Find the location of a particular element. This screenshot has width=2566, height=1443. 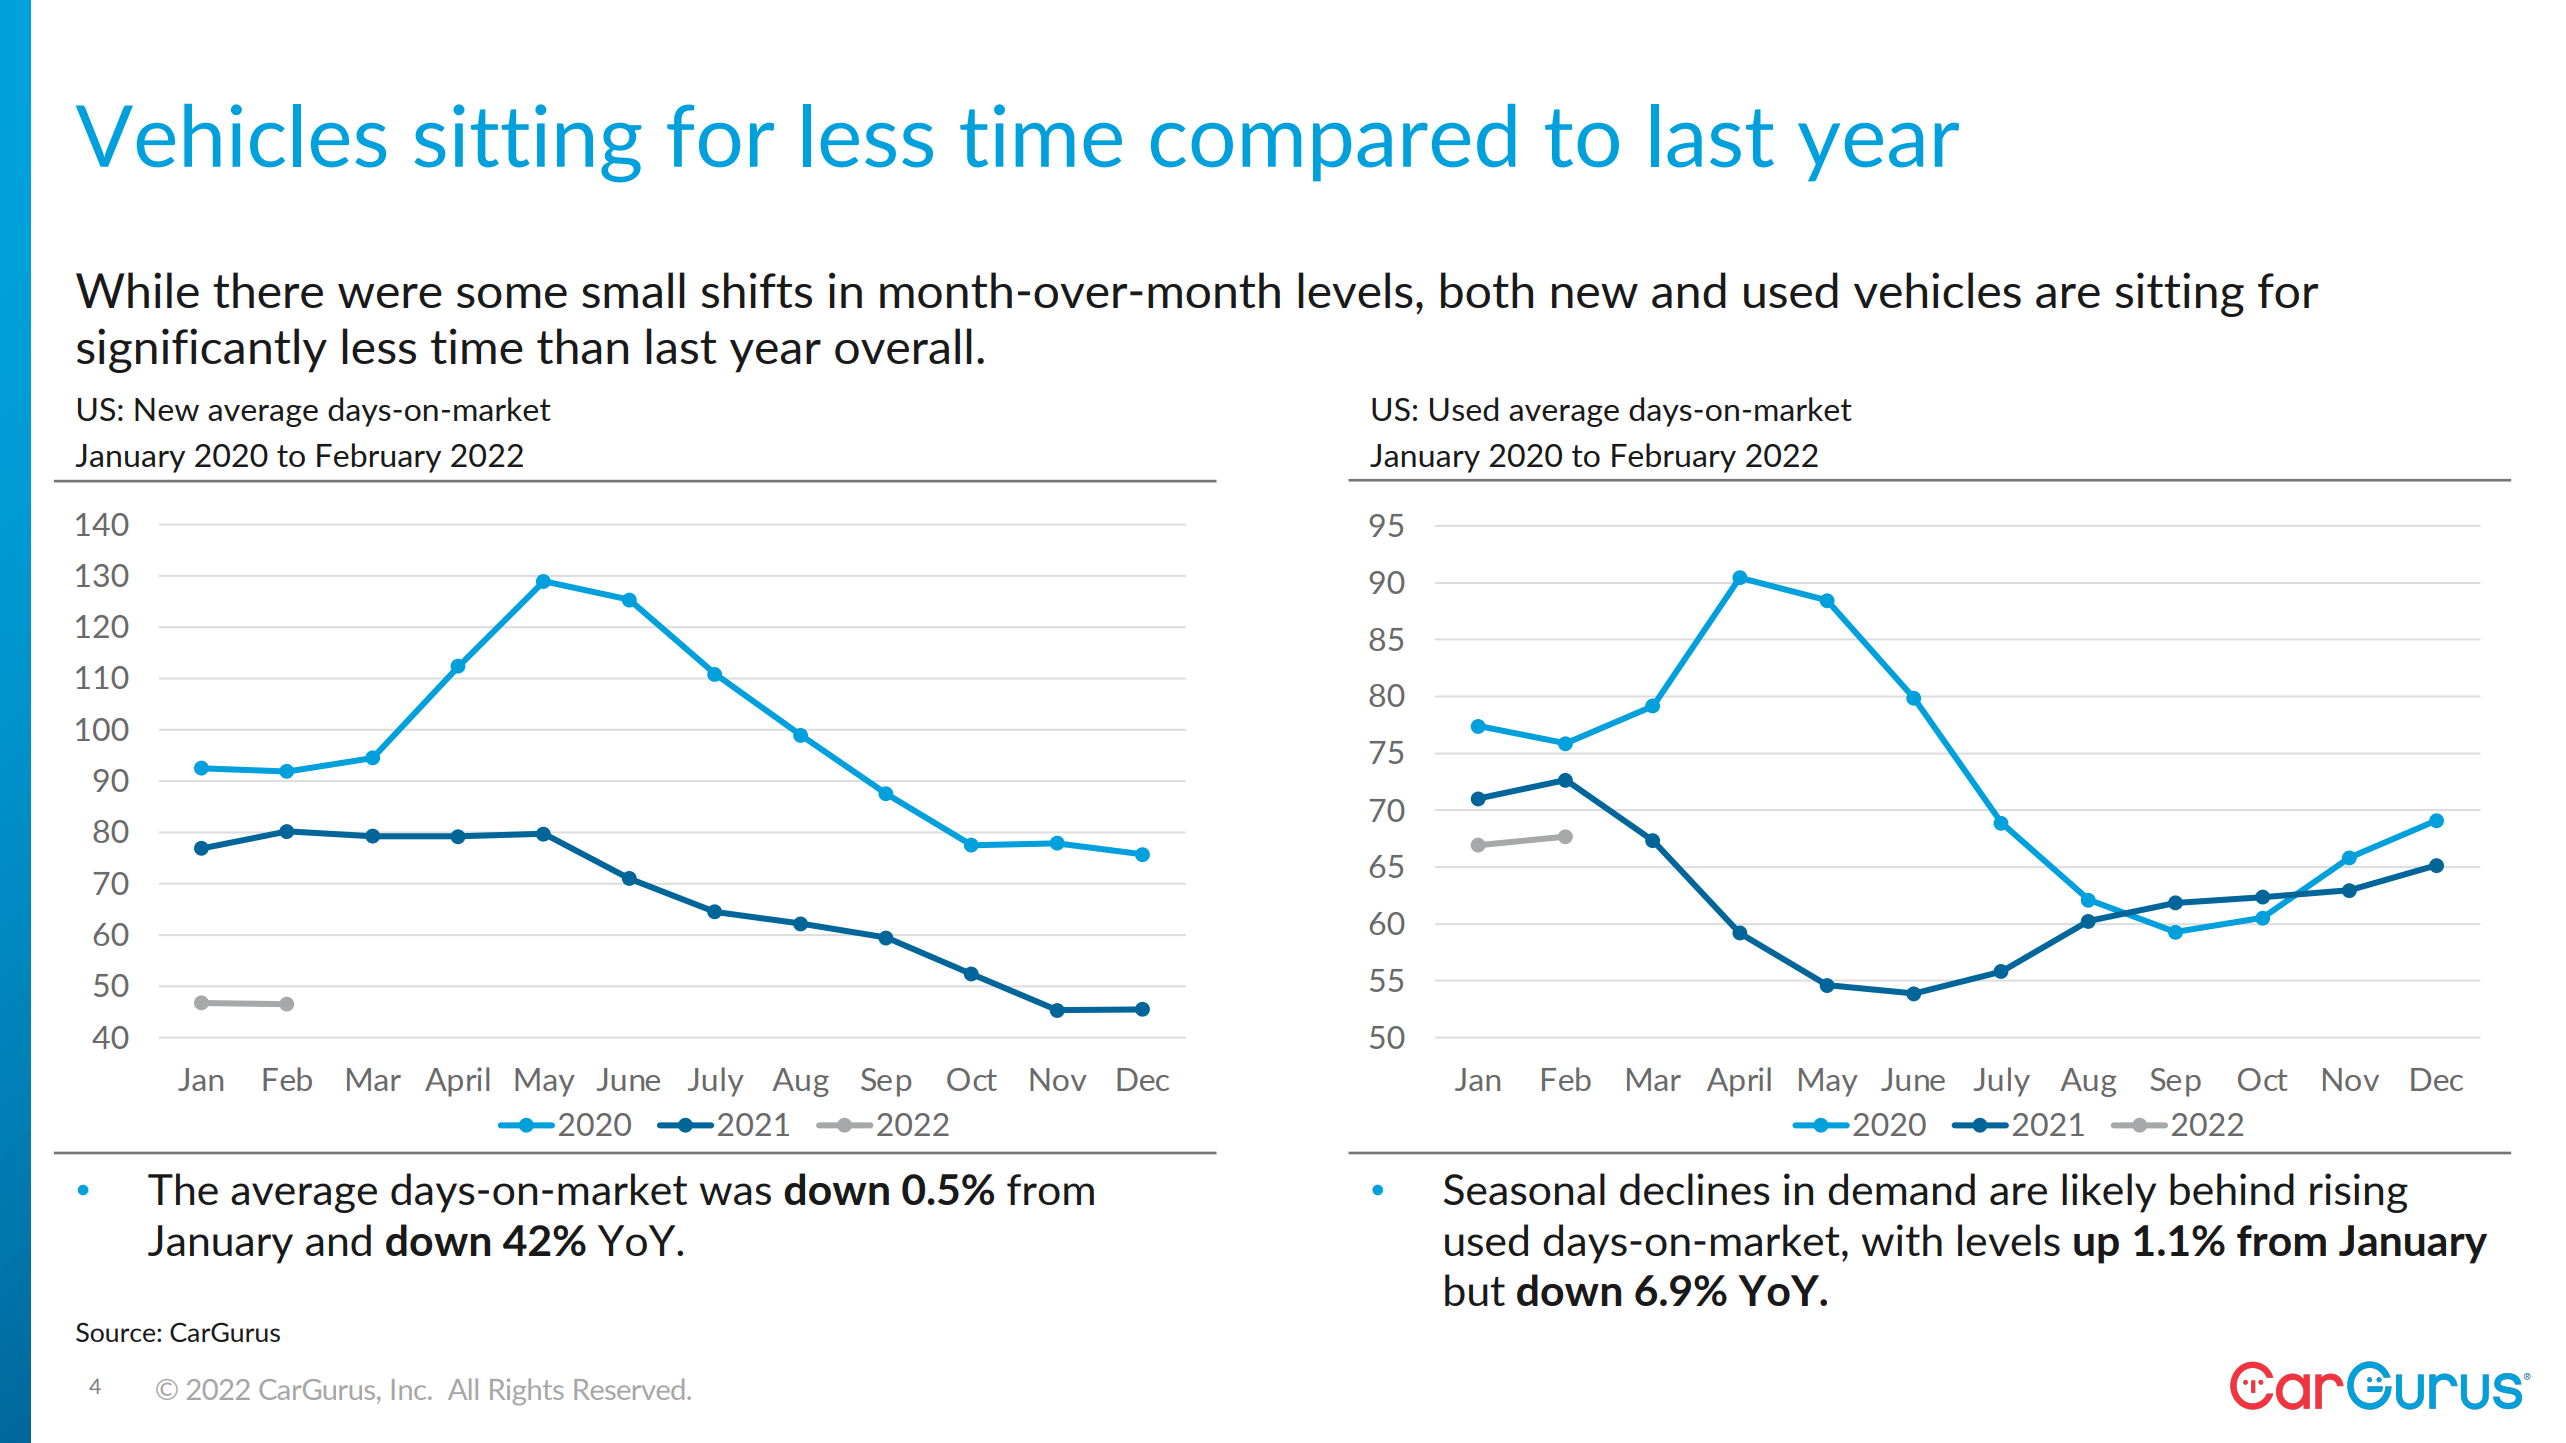

Source is located at coordinates (117, 1332).
